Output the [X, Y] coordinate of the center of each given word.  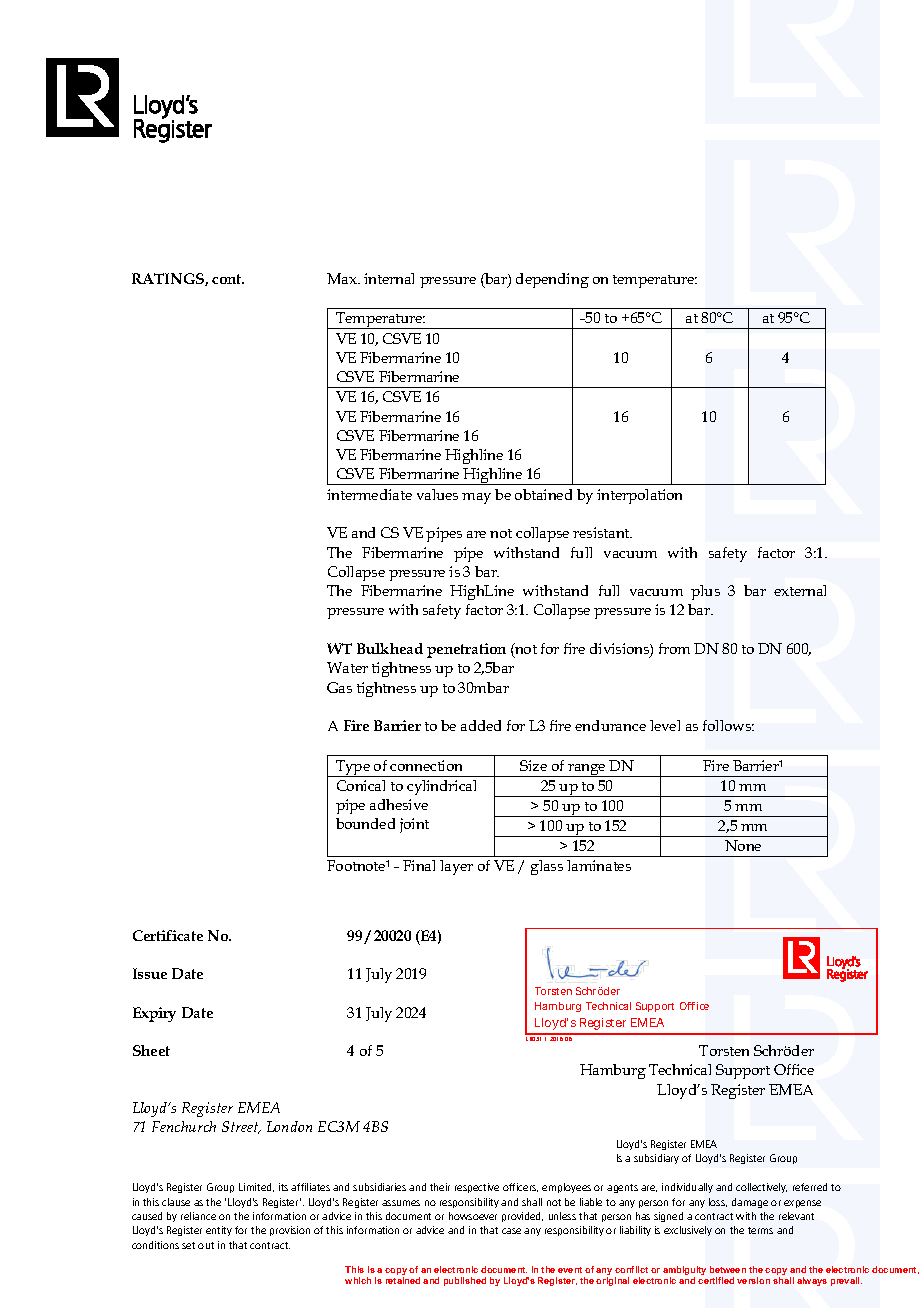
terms [760, 1230]
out [206, 1245]
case [511, 1231]
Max [343, 278]
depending [552, 280]
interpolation [639, 496]
